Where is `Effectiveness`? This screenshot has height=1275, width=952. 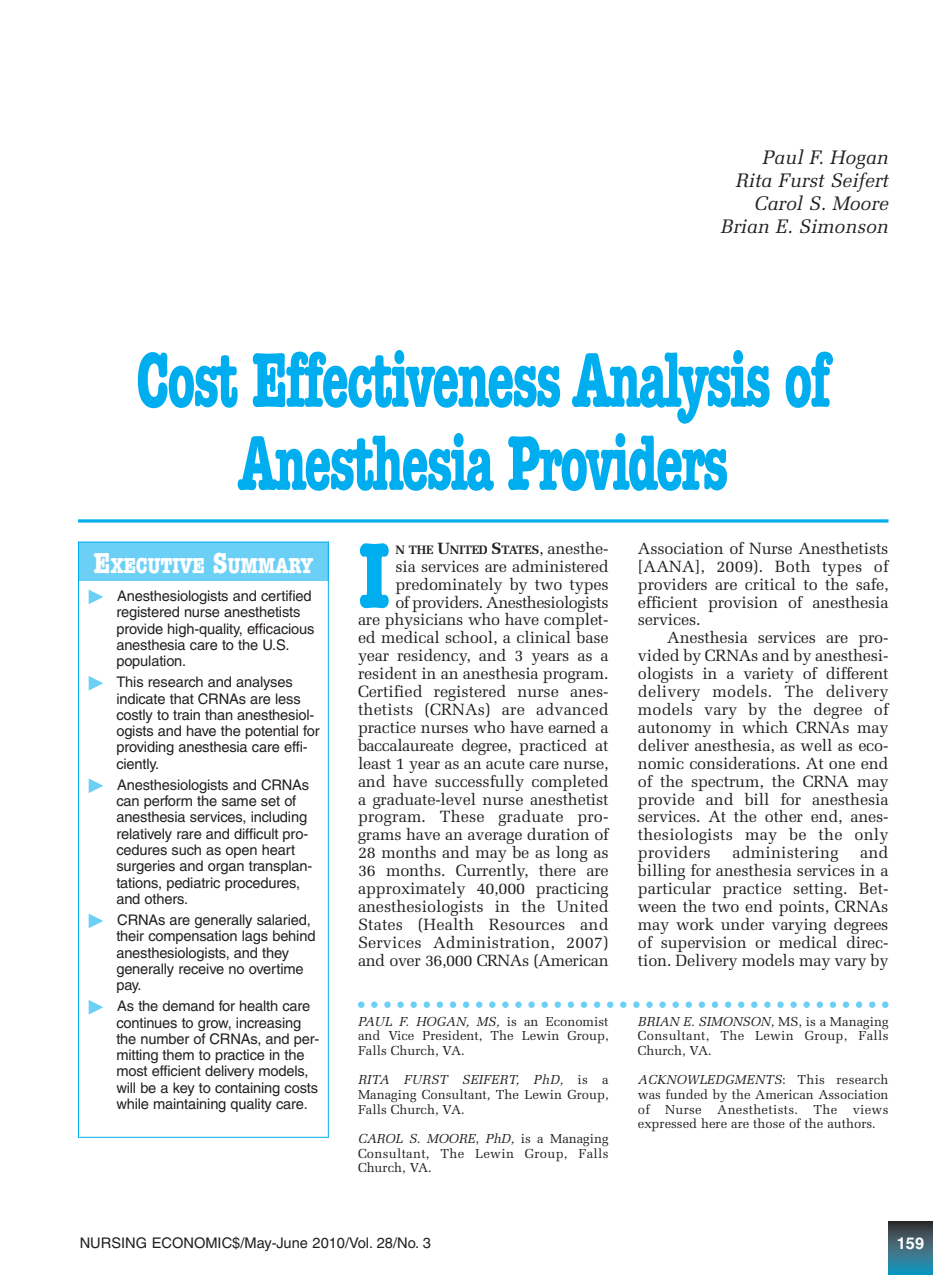
Effectiveness is located at coordinates (406, 379).
